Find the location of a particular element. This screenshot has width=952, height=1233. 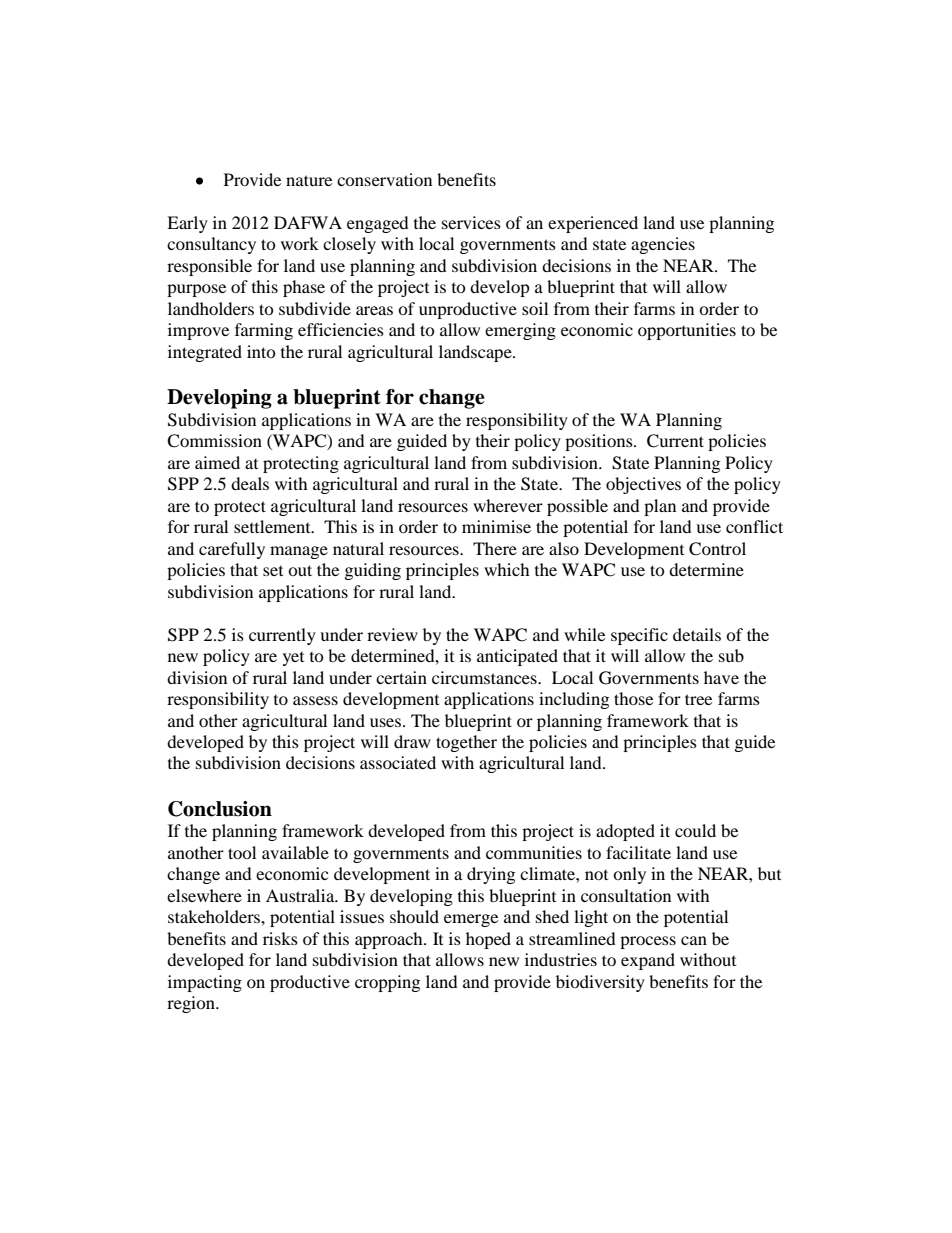

Conclusion is located at coordinates (220, 809).
